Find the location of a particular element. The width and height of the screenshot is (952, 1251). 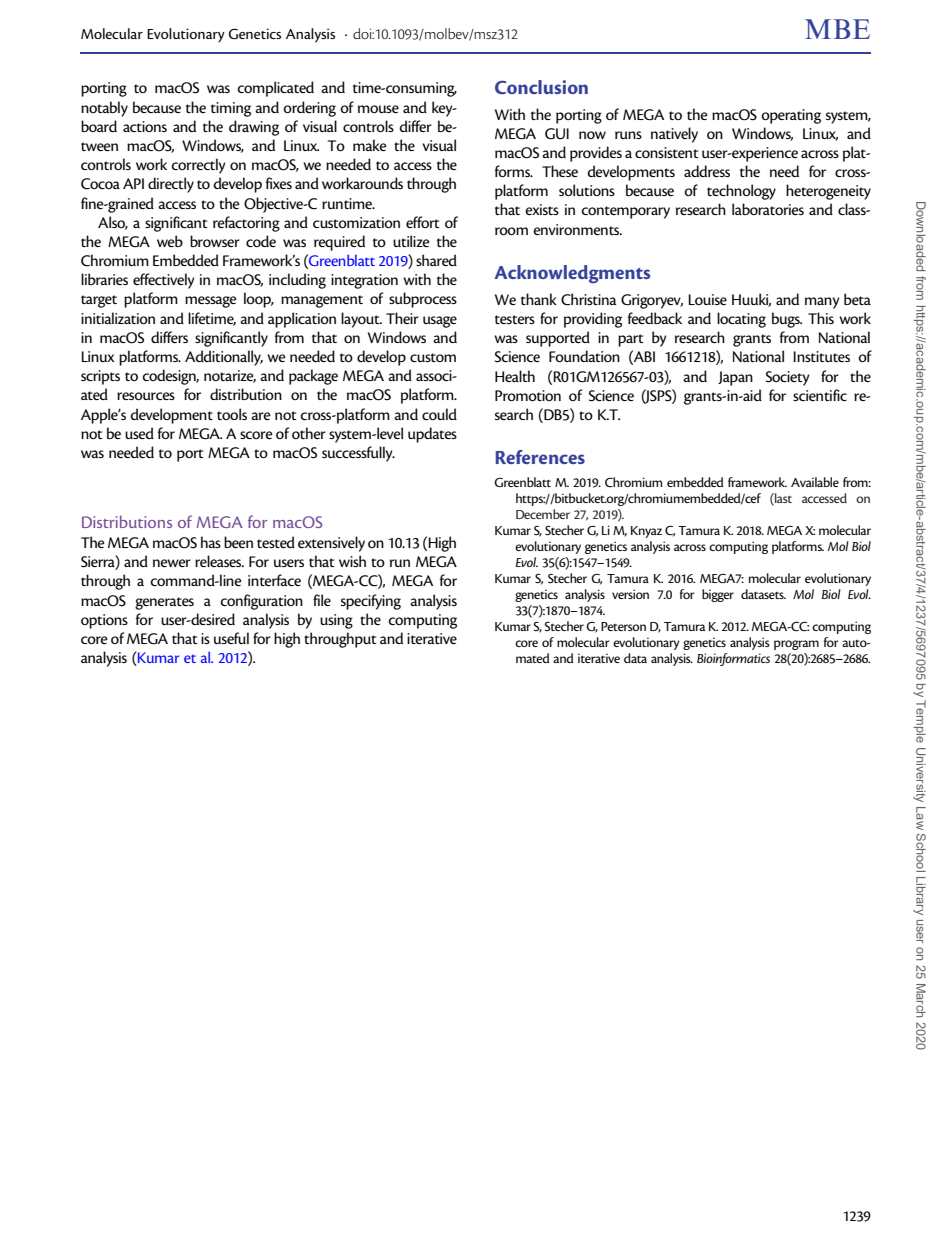

utilize is located at coordinates (411, 241).
